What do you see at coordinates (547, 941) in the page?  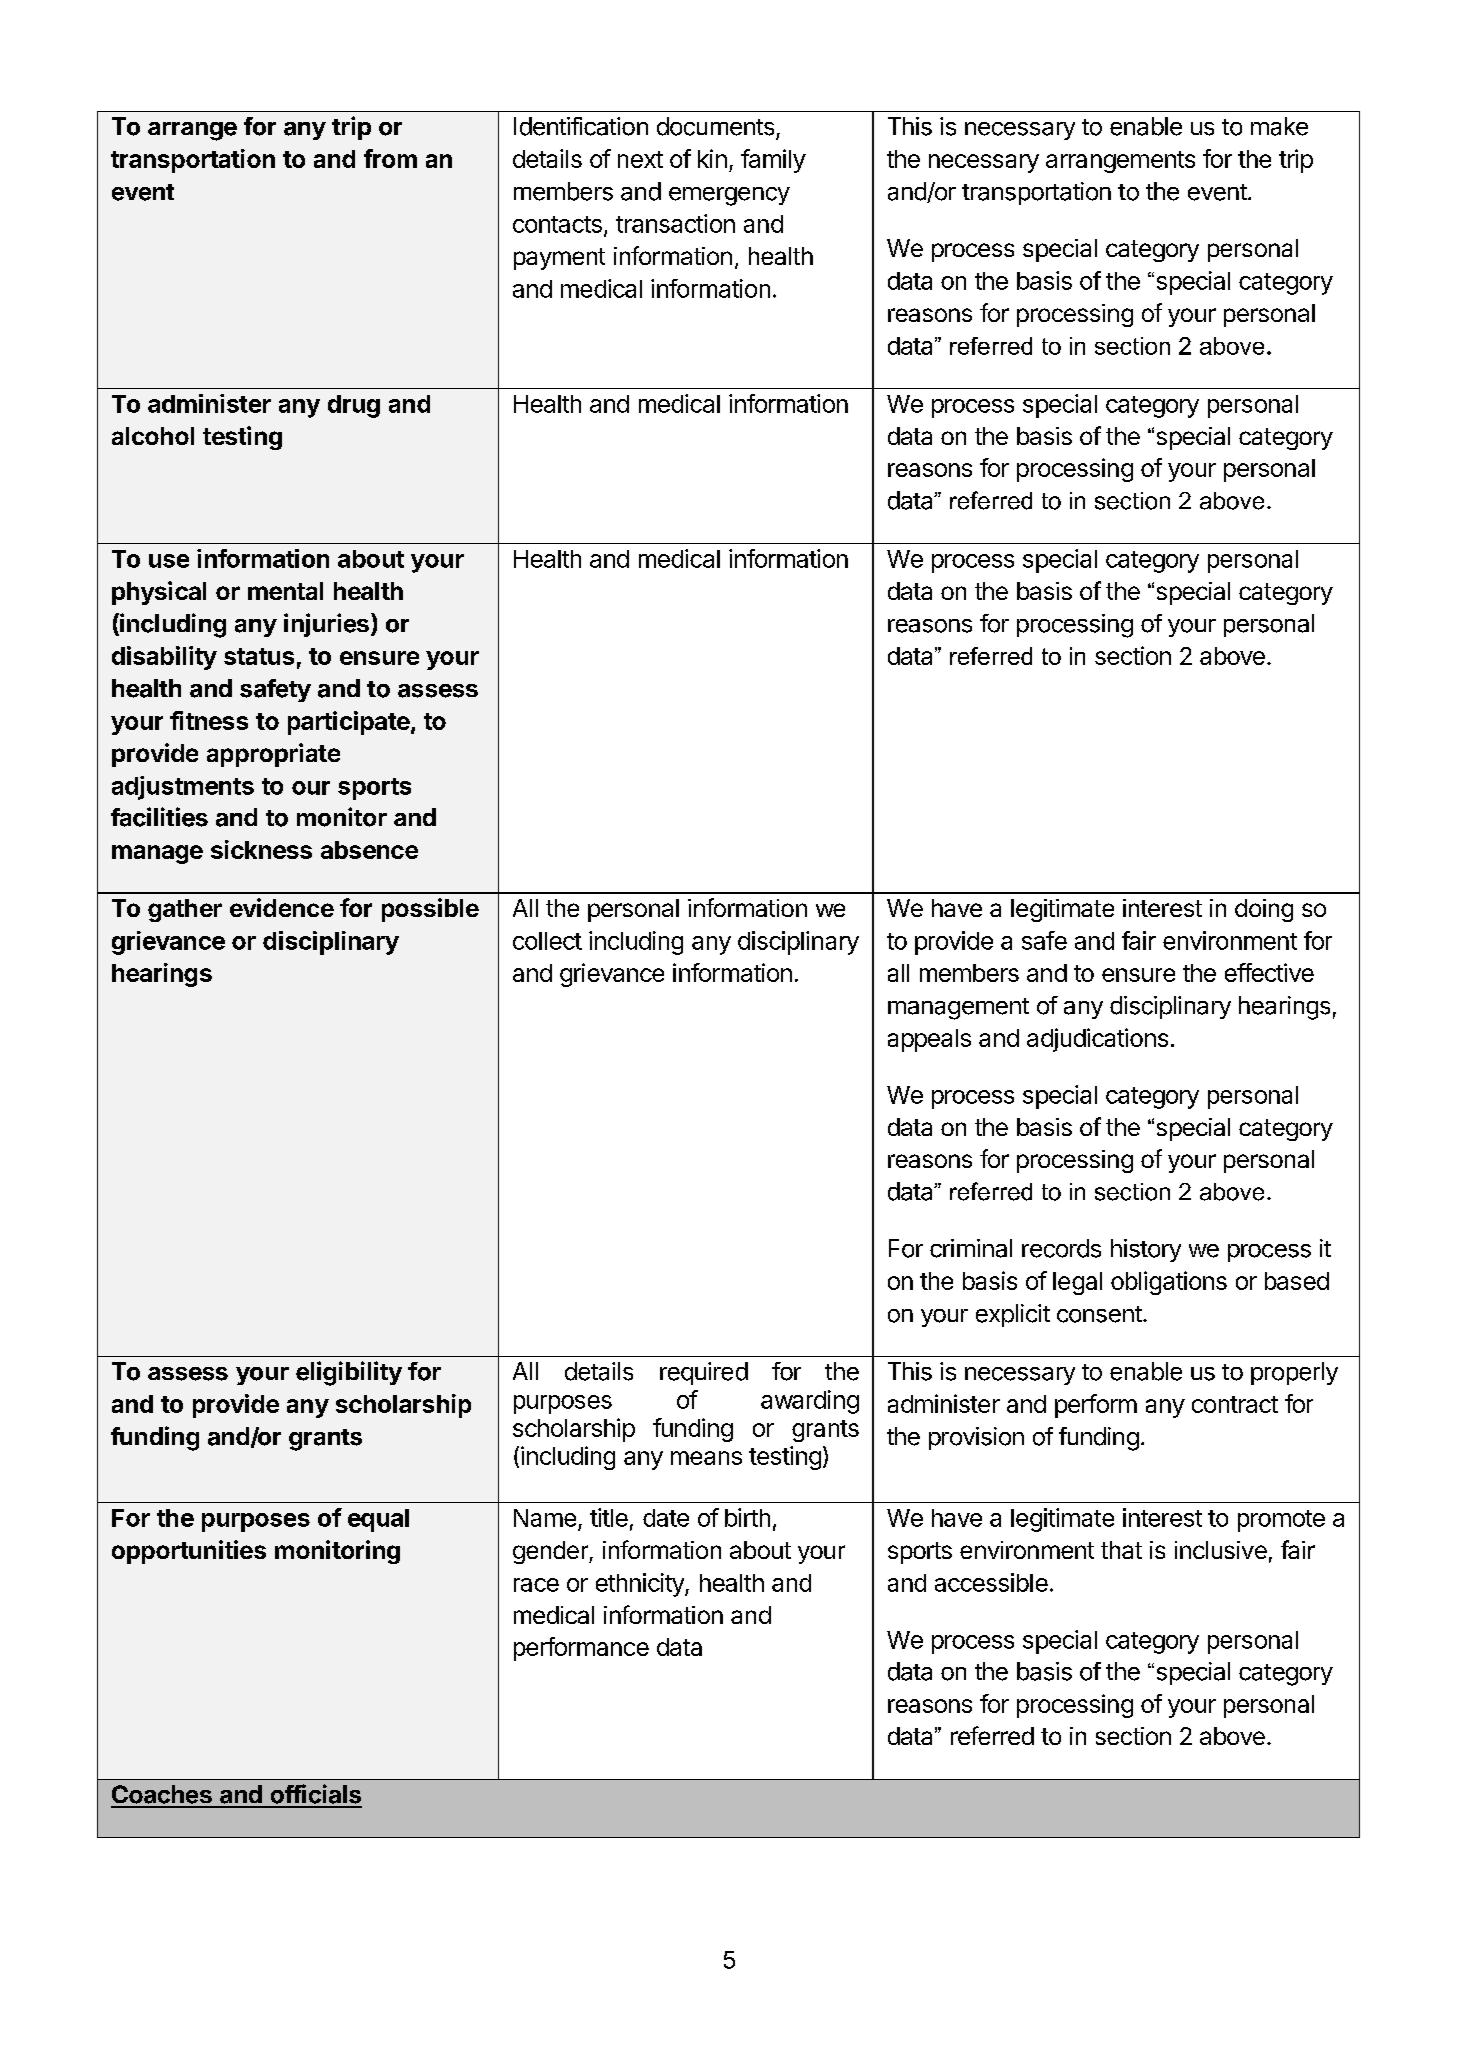 I see `collect` at bounding box center [547, 941].
